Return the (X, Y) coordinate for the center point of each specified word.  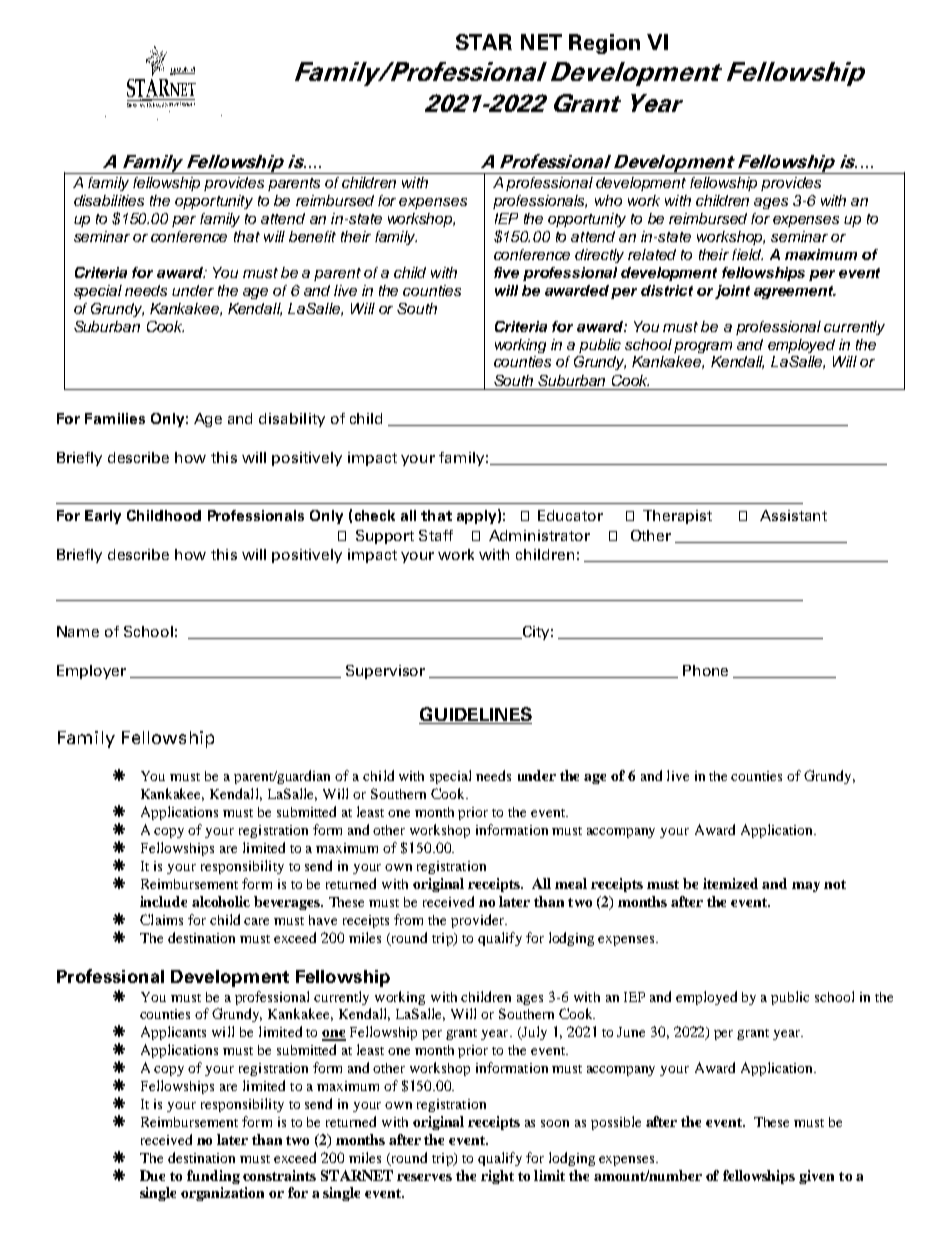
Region (604, 44)
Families (115, 418)
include (163, 901)
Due (152, 1175)
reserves (424, 1177)
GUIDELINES (475, 715)
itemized (730, 883)
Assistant (793, 515)
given (816, 1177)
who (608, 200)
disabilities (109, 200)
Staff (436, 535)
